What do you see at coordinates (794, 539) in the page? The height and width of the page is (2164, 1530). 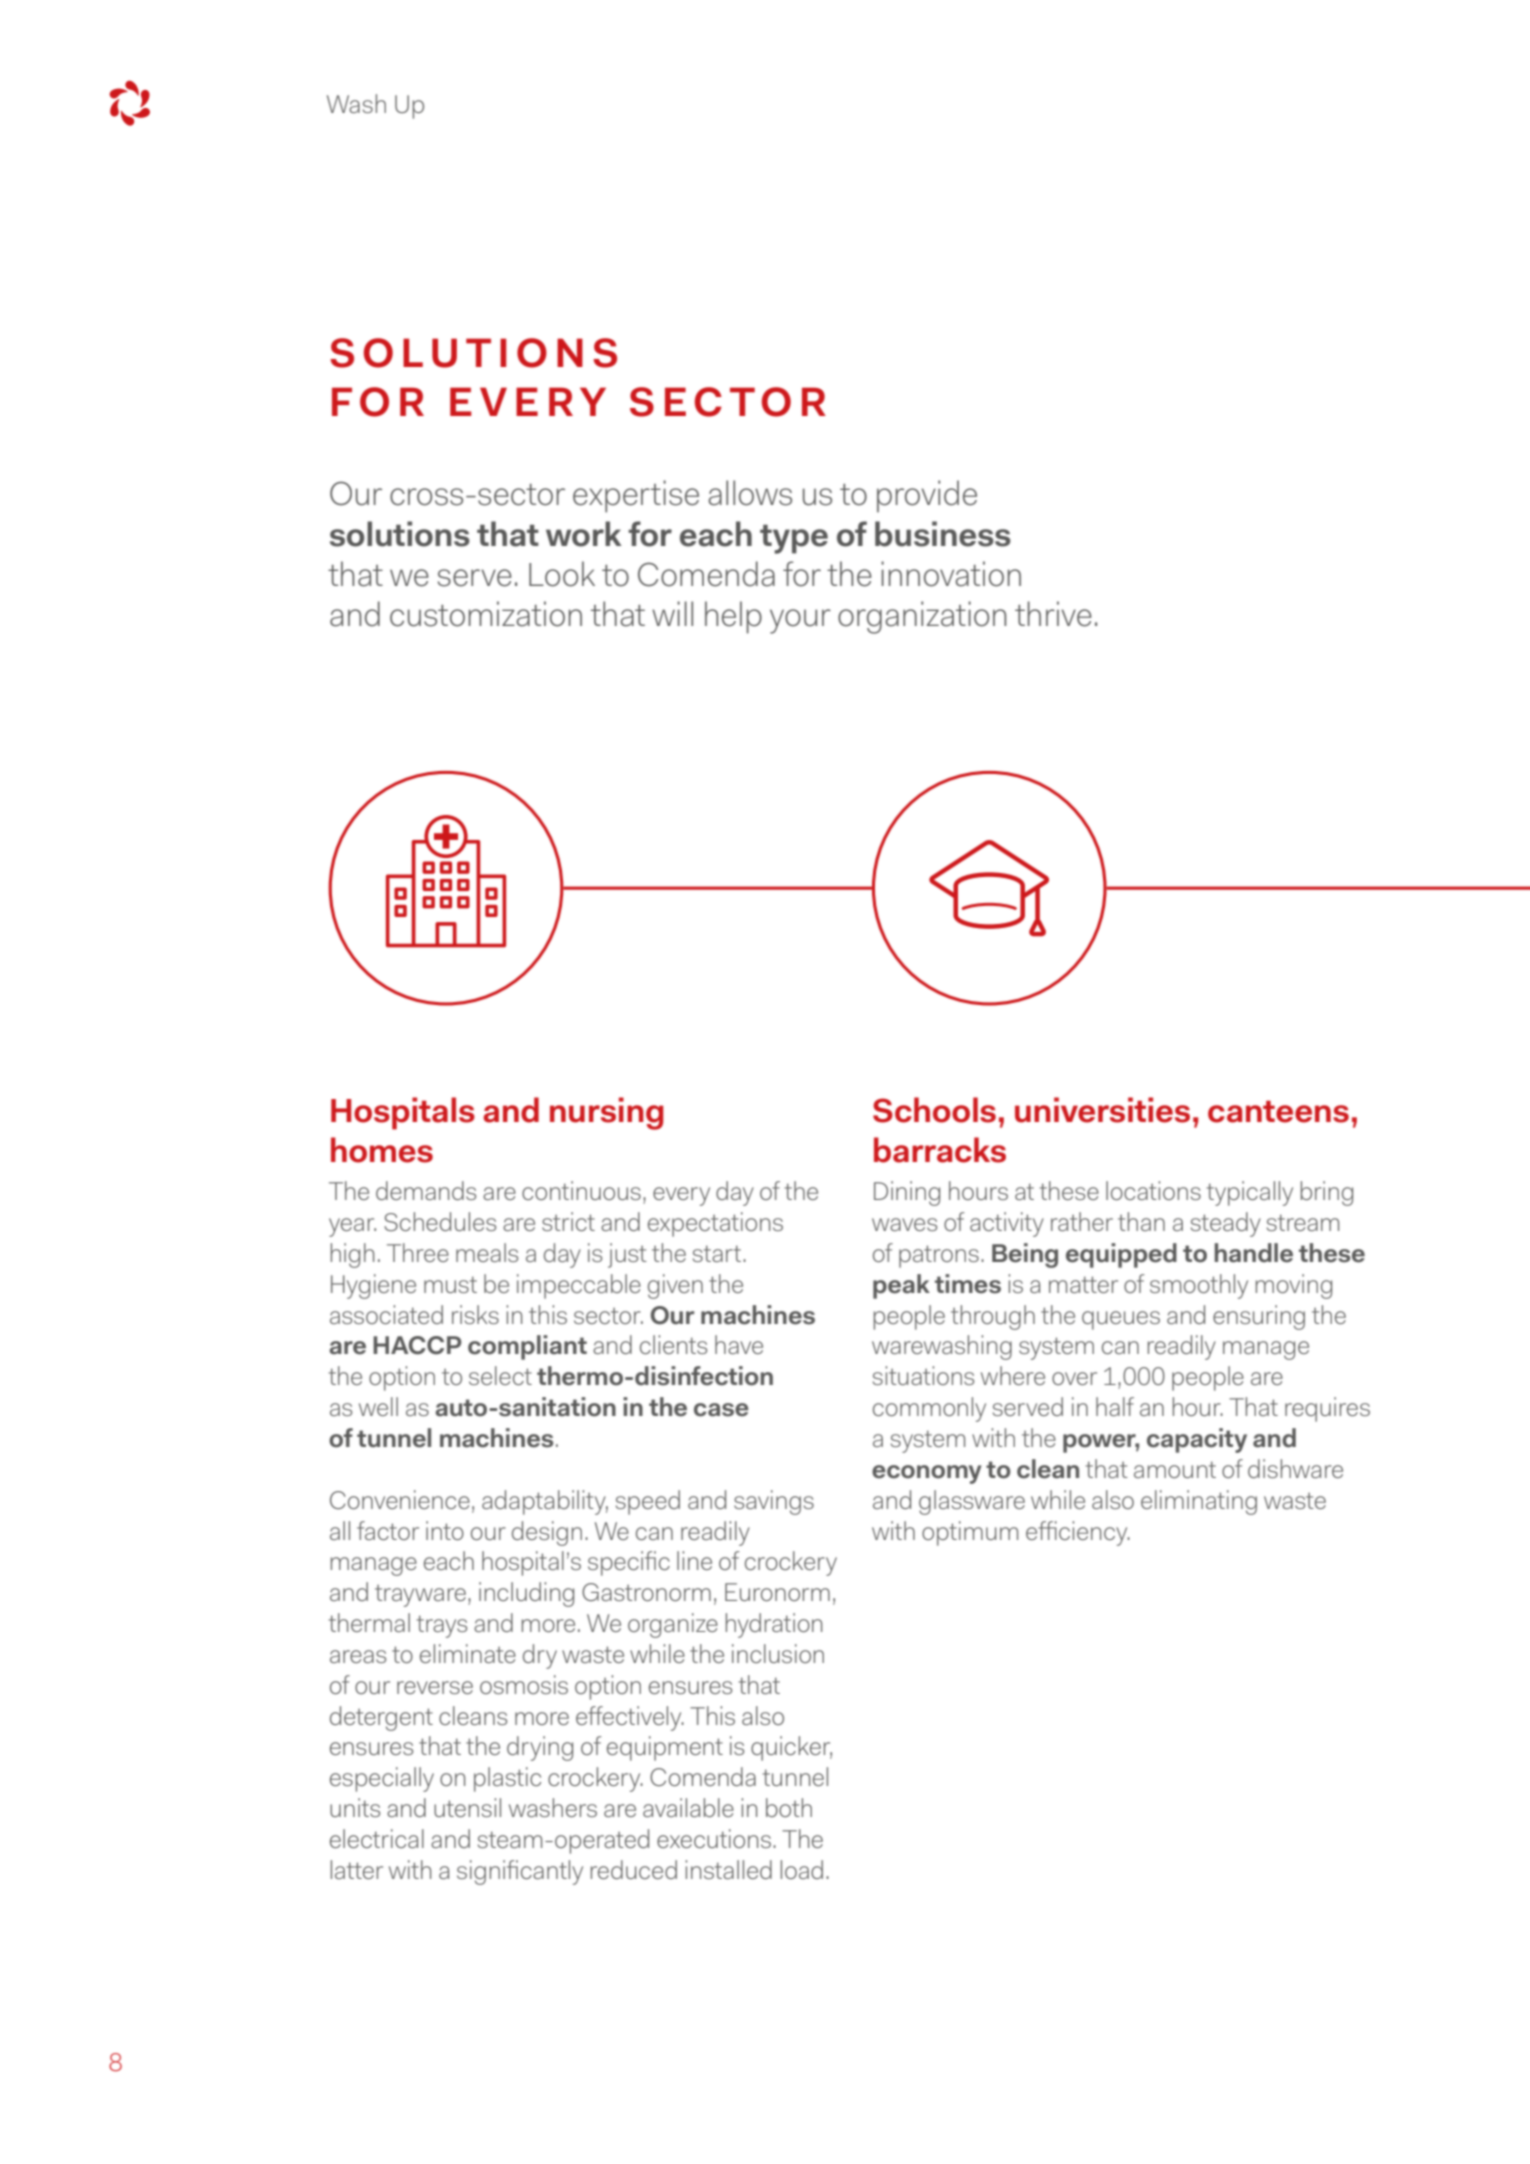 I see `type` at bounding box center [794, 539].
